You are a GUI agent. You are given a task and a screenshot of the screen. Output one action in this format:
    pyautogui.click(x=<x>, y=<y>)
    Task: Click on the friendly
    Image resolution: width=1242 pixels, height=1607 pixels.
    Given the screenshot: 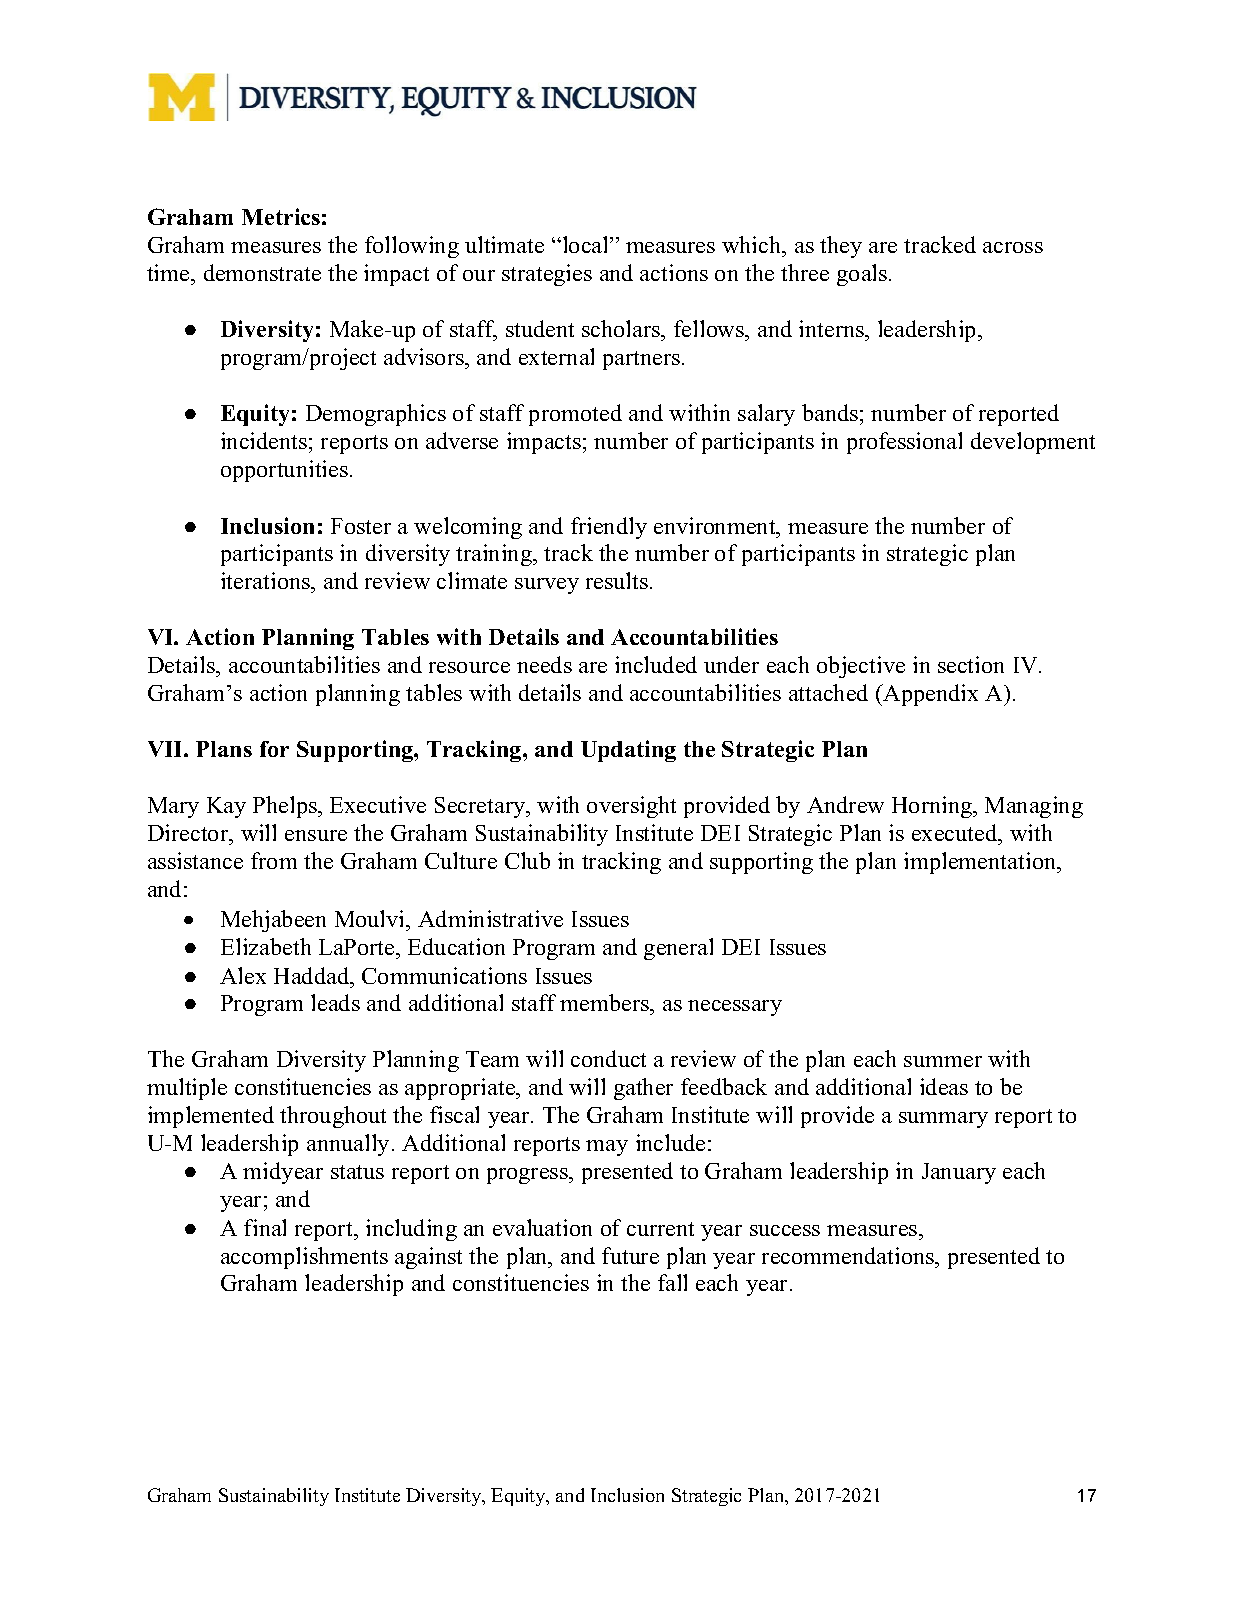 What is the action you would take?
    pyautogui.click(x=609, y=528)
